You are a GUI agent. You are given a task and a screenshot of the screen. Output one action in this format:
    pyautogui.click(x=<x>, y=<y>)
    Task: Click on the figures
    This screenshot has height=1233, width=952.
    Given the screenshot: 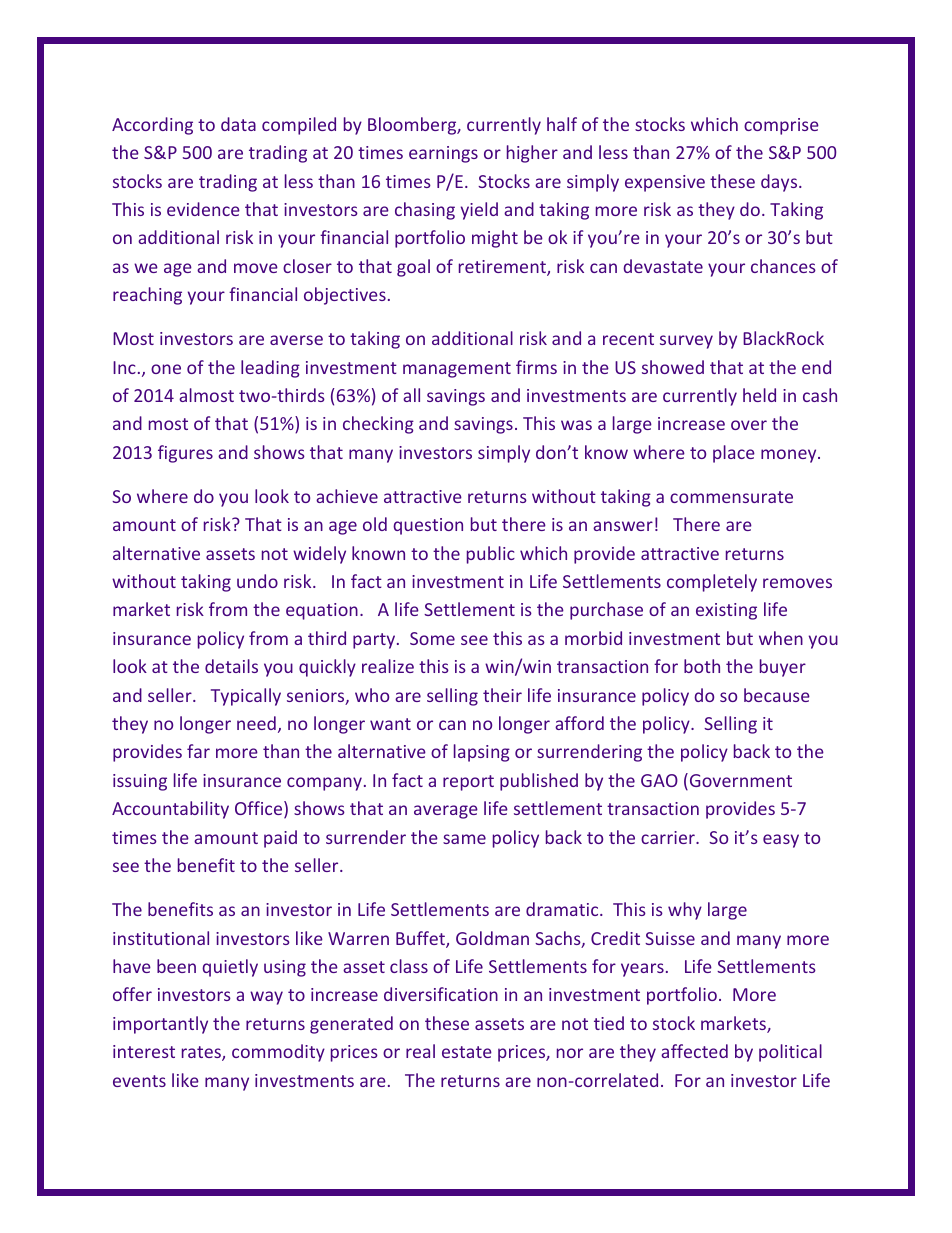 What is the action you would take?
    pyautogui.click(x=185, y=454)
